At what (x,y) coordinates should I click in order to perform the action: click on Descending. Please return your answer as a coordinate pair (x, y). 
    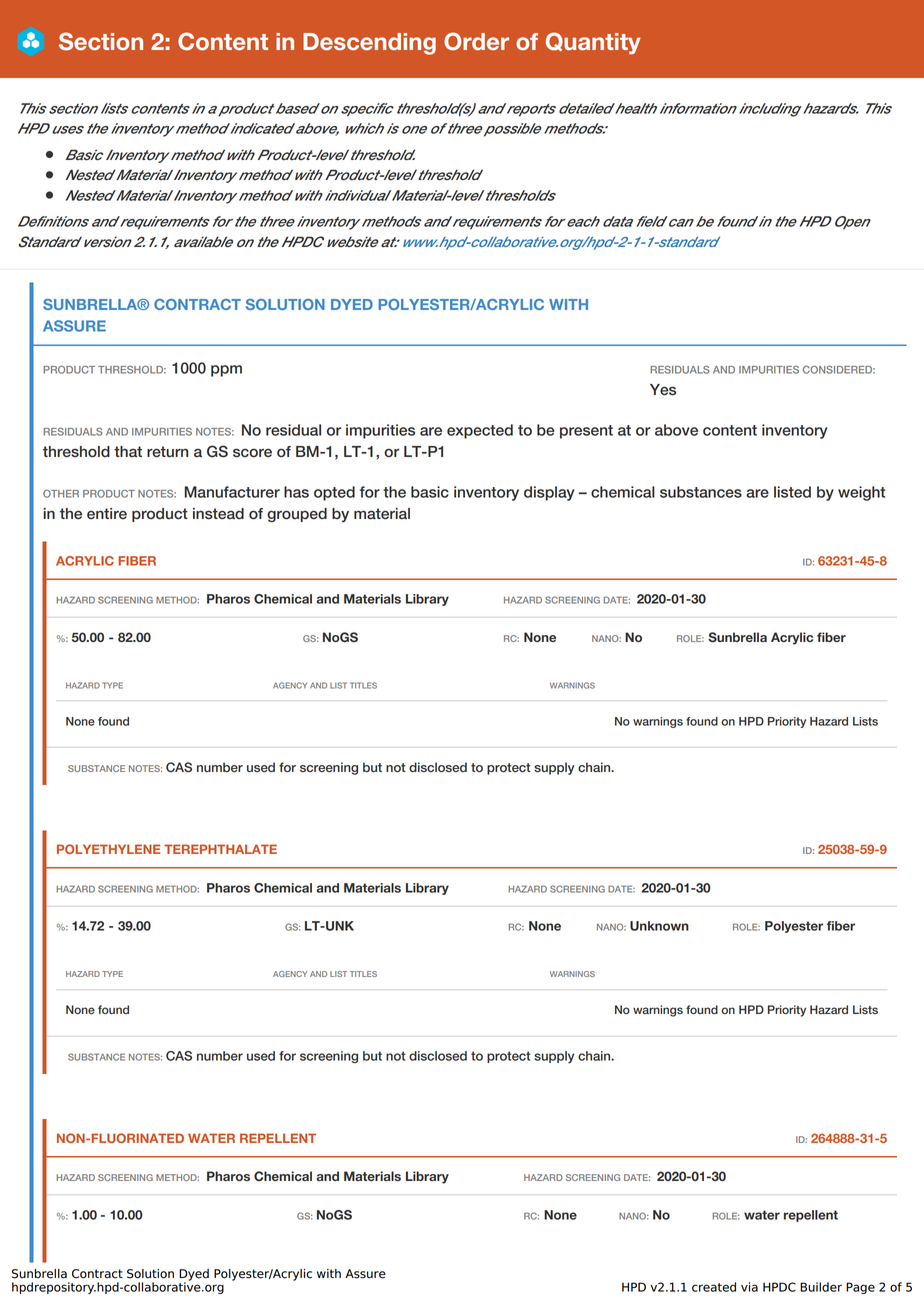
    Looking at the image, I should click on (369, 44).
